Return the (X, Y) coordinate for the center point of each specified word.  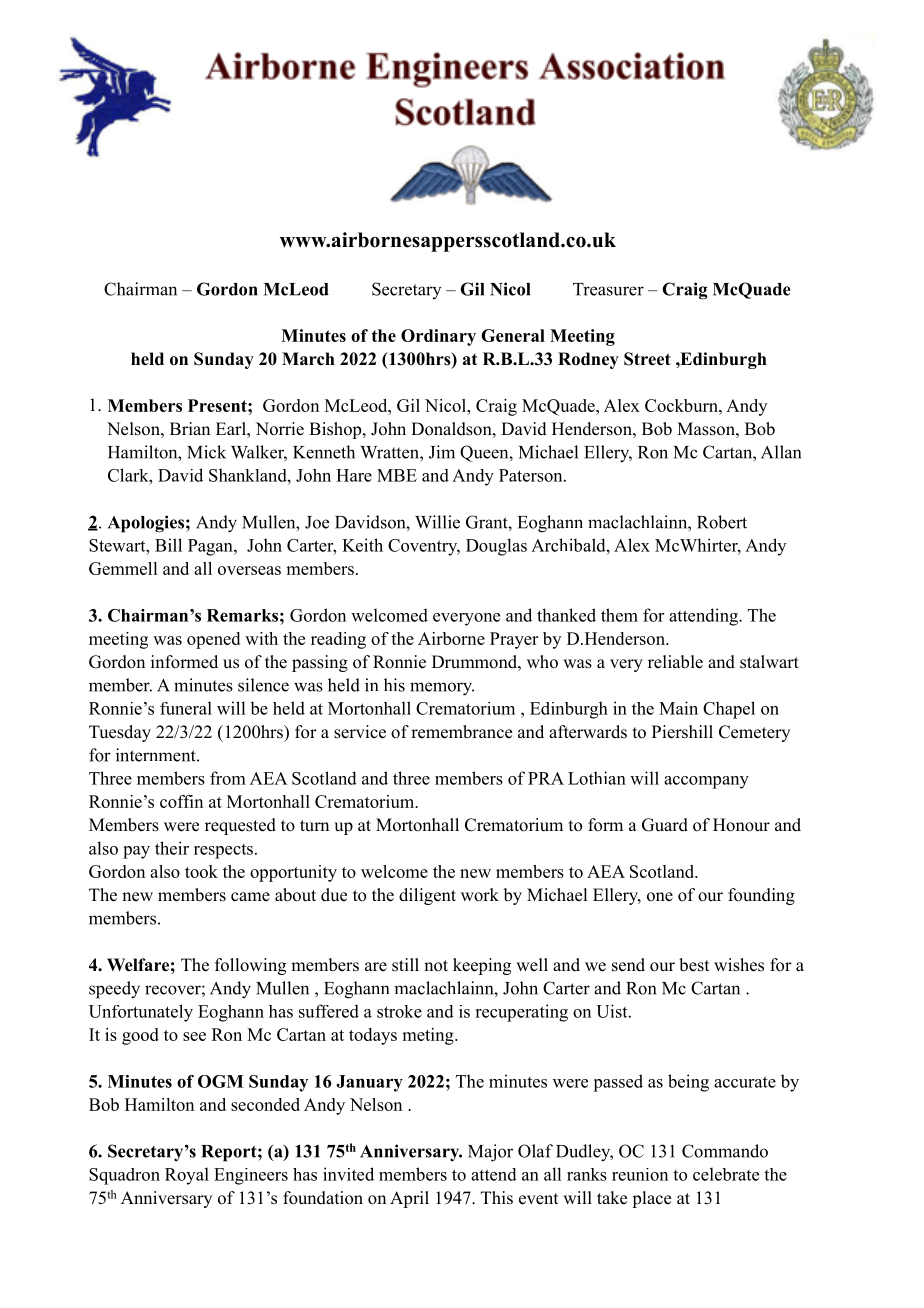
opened (213, 640)
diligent (427, 896)
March (308, 359)
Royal (187, 1176)
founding (761, 896)
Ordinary (438, 337)
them (619, 615)
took (201, 871)
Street (647, 359)
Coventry (424, 547)
